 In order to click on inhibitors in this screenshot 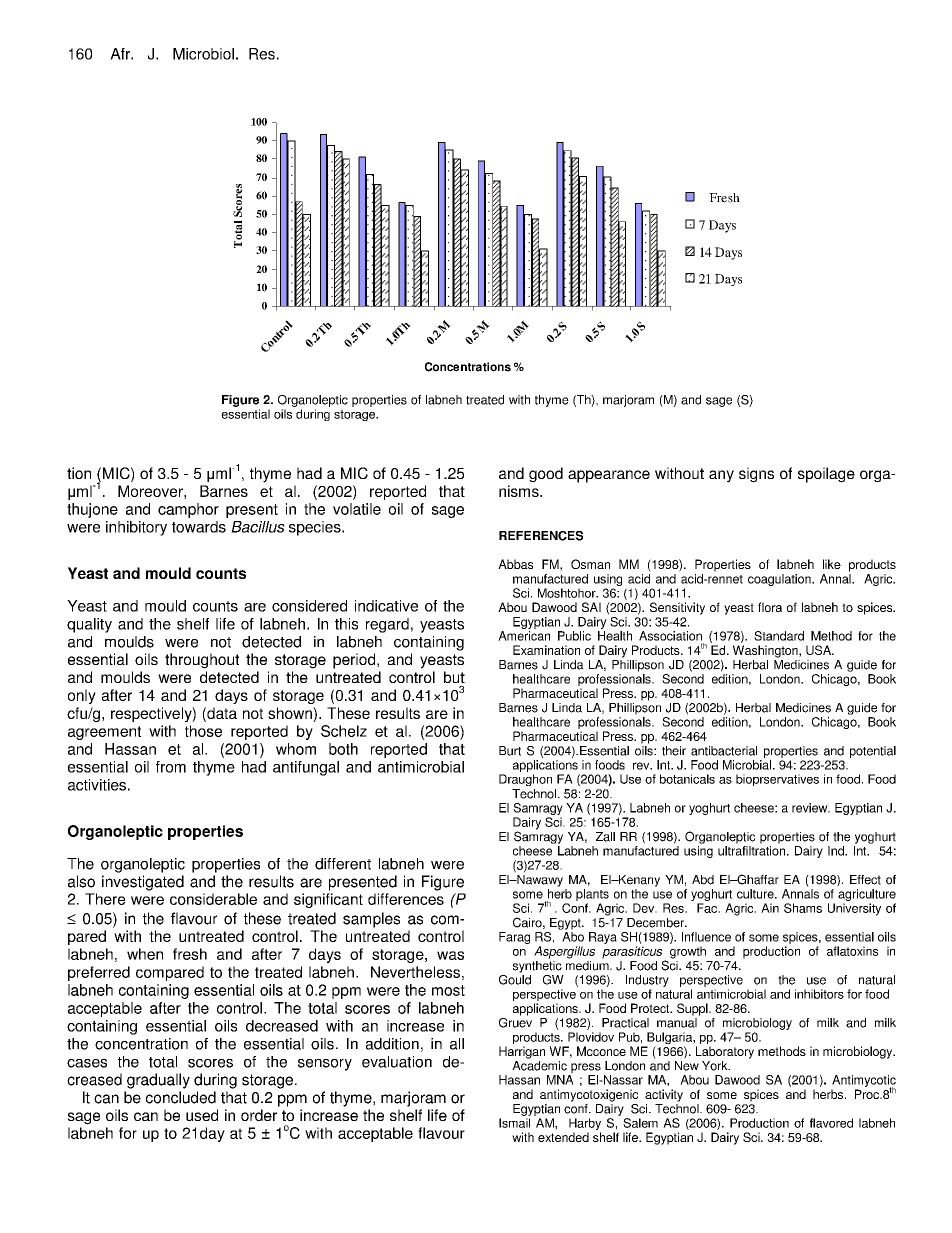, I will do `click(819, 994)`.
